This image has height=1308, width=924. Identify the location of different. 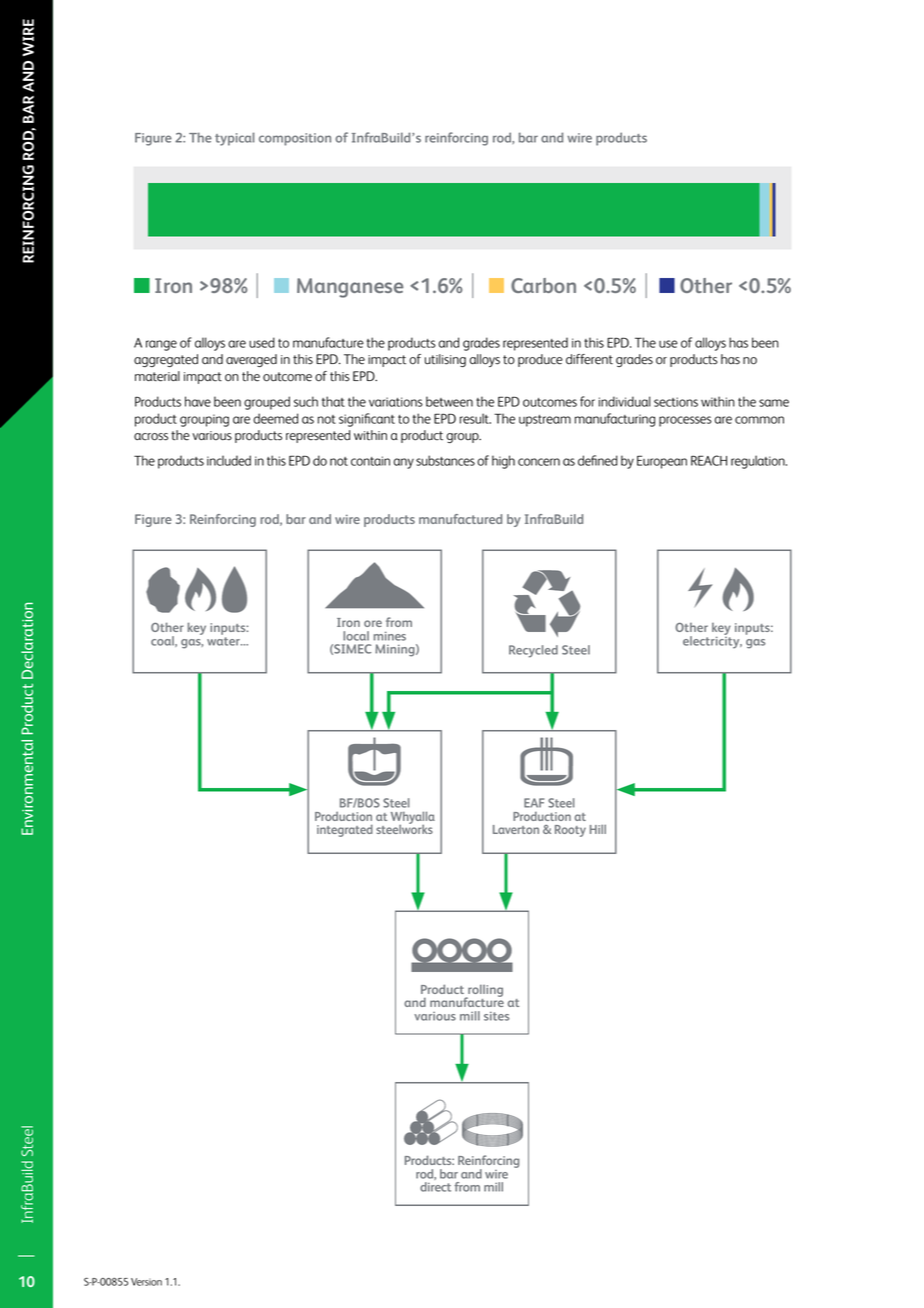
(589, 359).
